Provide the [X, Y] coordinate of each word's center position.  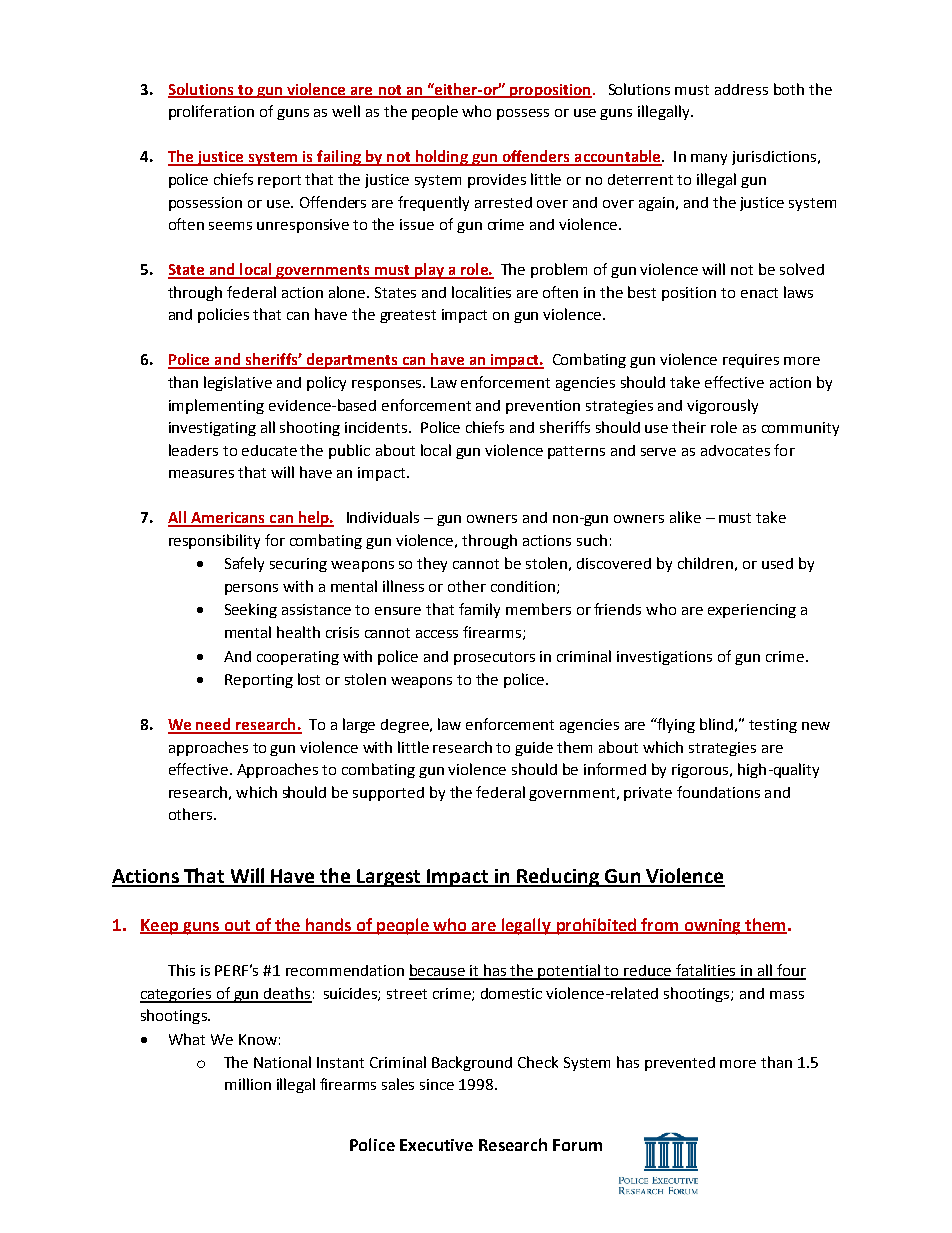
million [248, 1084]
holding [441, 158]
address [741, 89]
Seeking [251, 610]
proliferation [211, 112]
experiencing [752, 611]
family [479, 610]
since [437, 1084]
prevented [680, 1064]
